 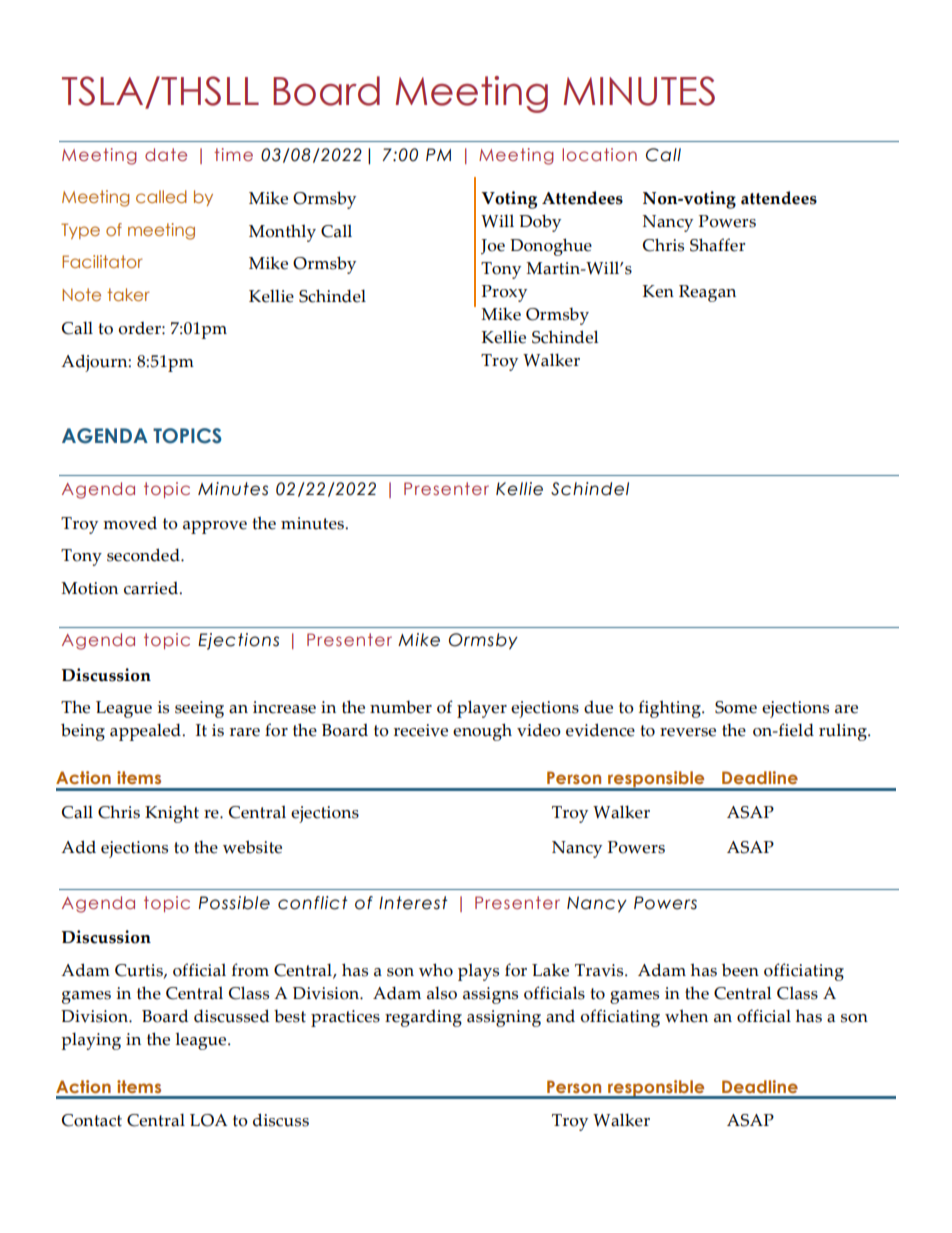 What do you see at coordinates (482, 732) in the screenshot?
I see `enough` at bounding box center [482, 732].
